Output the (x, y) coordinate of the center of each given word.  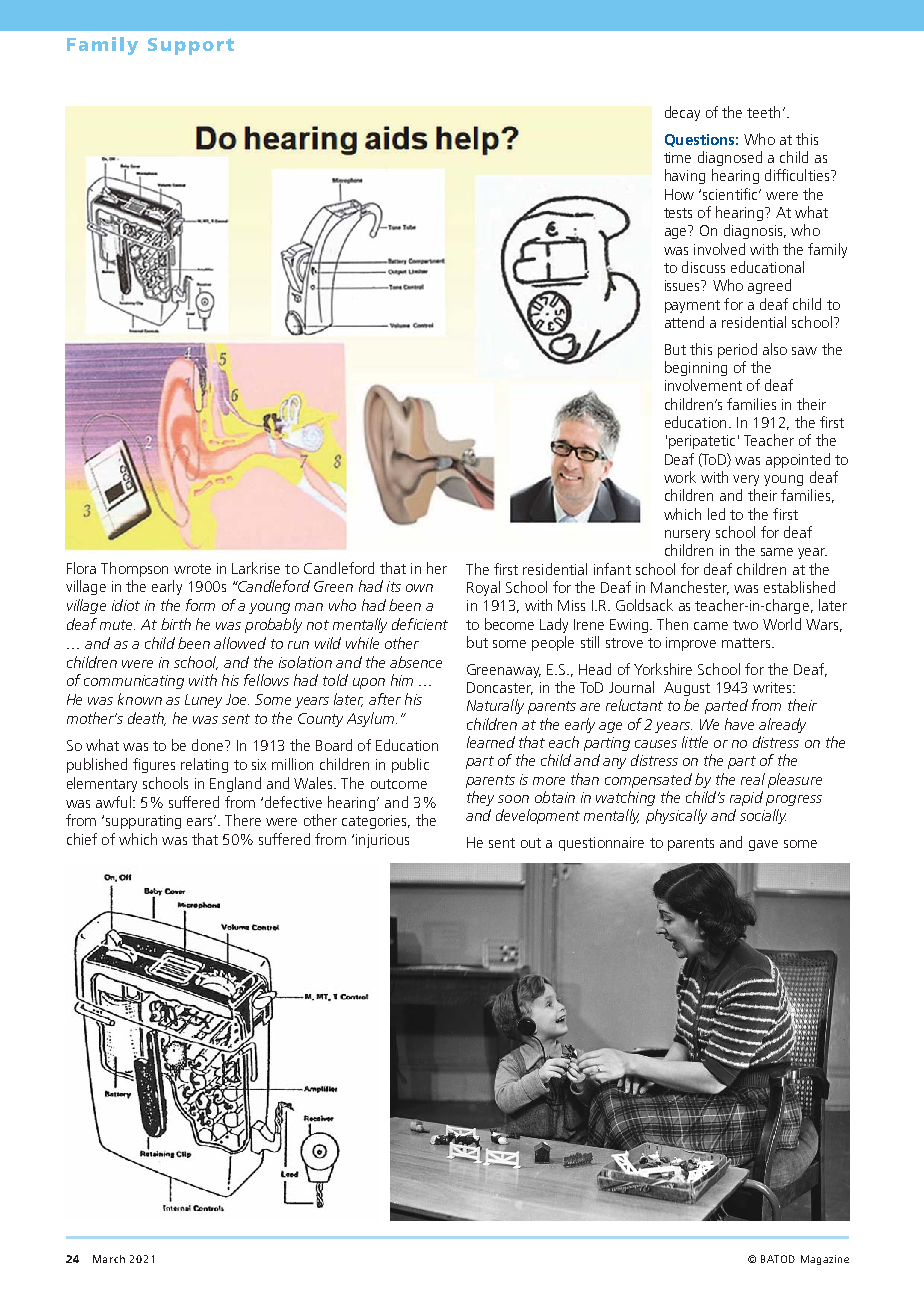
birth (176, 624)
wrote (192, 569)
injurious (382, 841)
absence (416, 662)
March (109, 1259)
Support (191, 46)
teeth (763, 112)
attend (684, 322)
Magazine (825, 1260)
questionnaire (601, 844)
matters (747, 643)
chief (82, 839)
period (737, 350)
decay (682, 113)
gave (763, 845)
